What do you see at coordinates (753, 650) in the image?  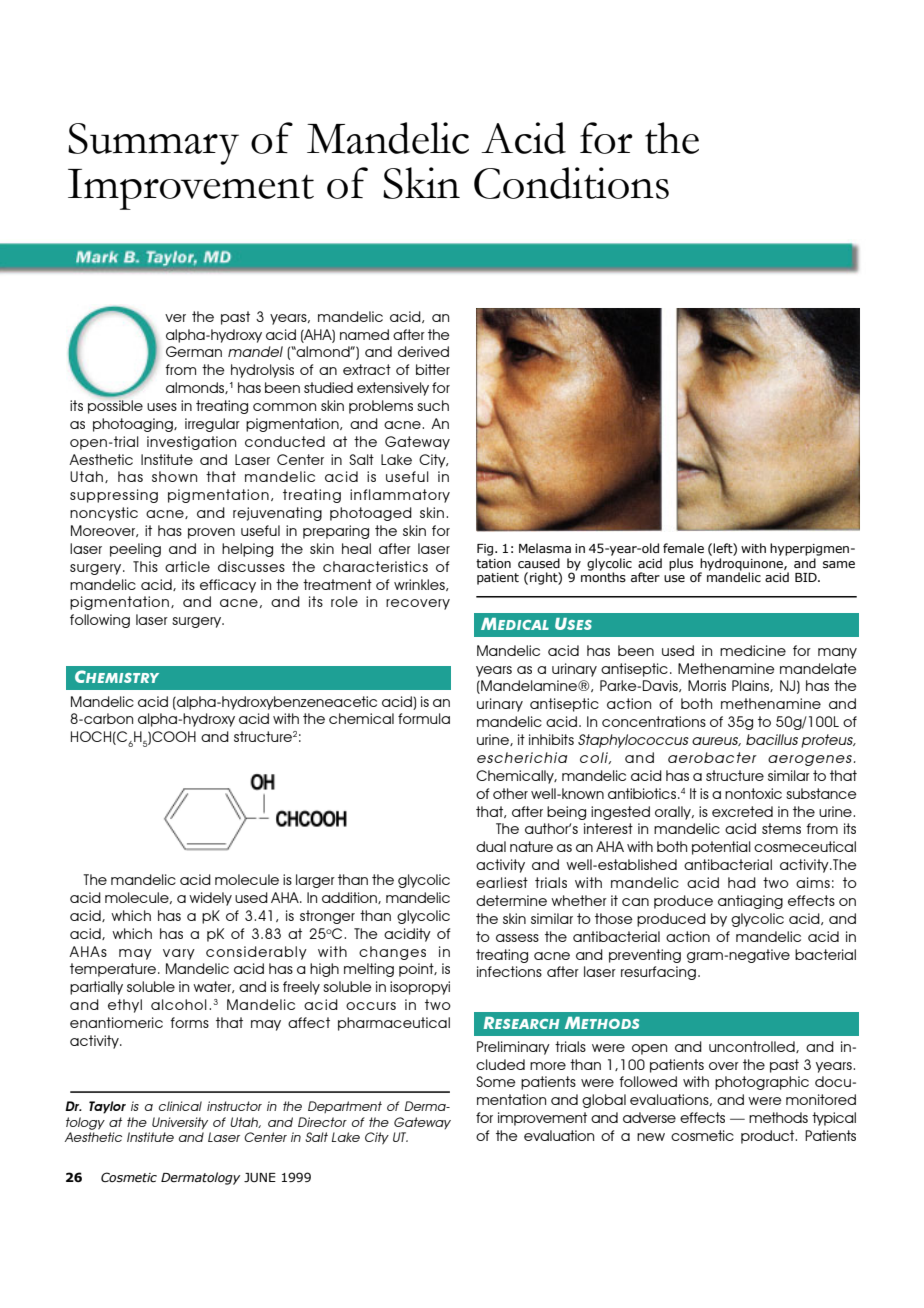 I see `medicine` at bounding box center [753, 650].
